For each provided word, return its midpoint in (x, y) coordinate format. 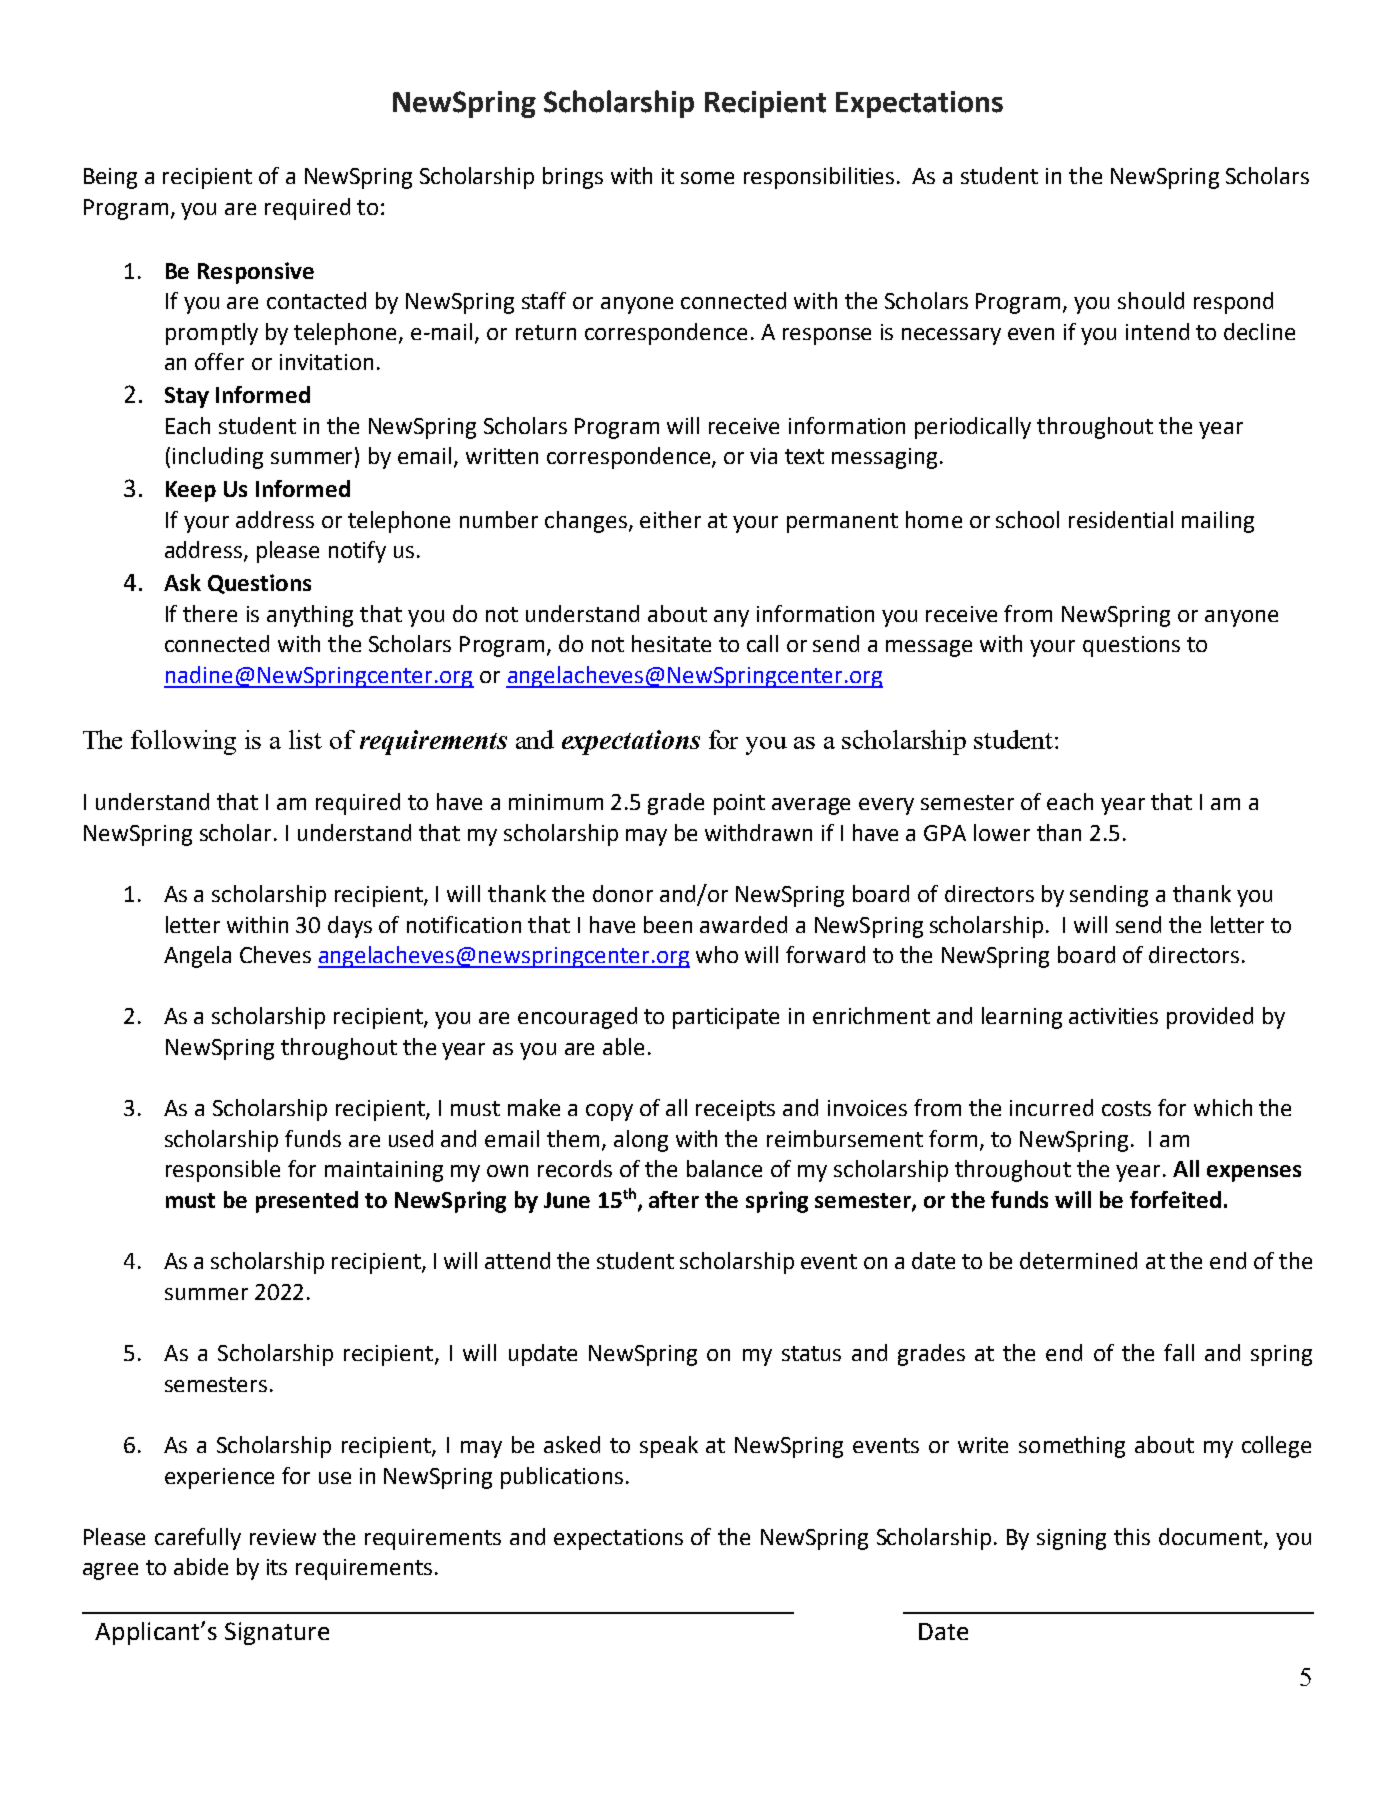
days (350, 927)
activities (1113, 1016)
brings (573, 178)
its (277, 1567)
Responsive (256, 273)
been (668, 924)
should (1151, 300)
